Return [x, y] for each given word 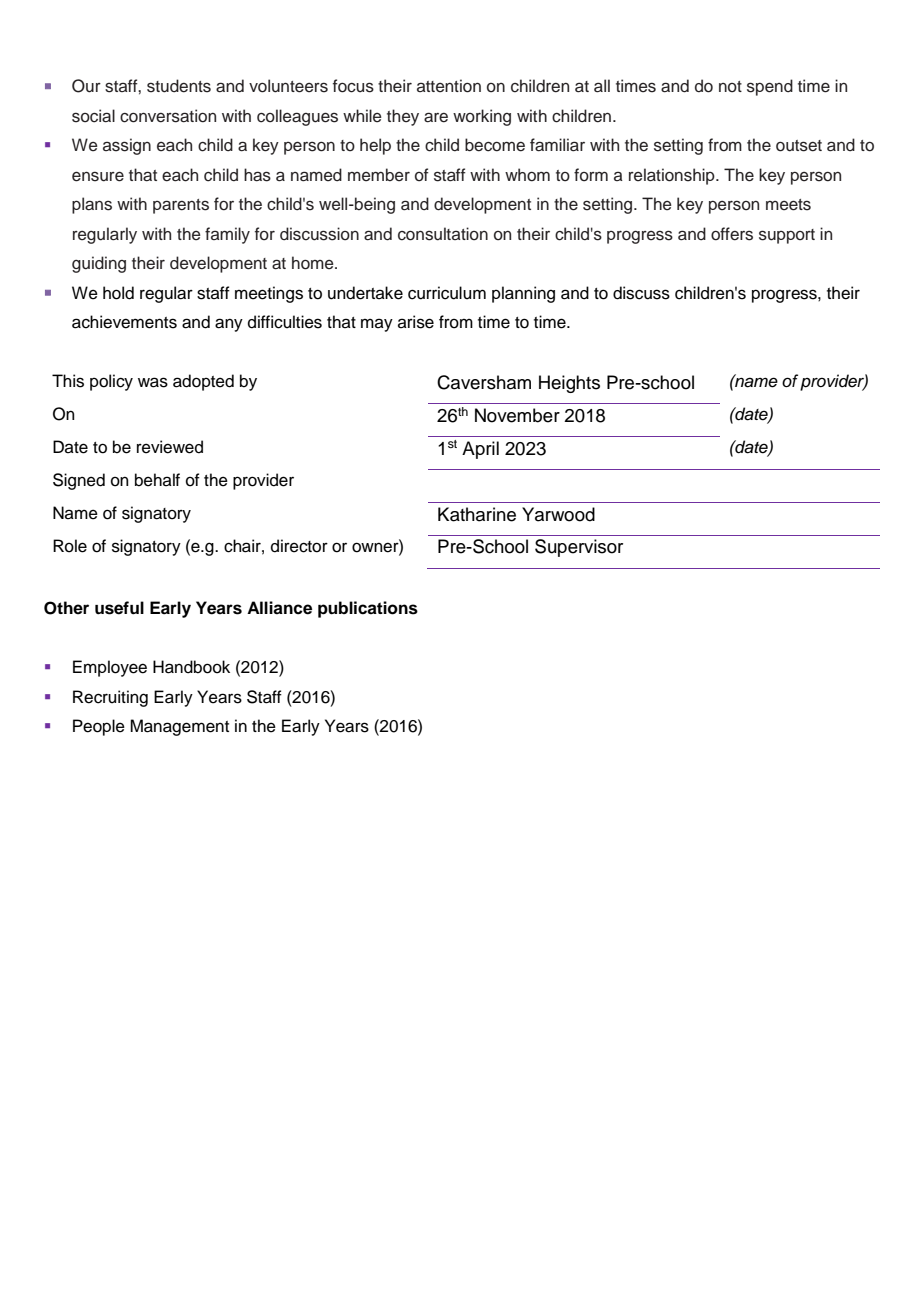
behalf [157, 480]
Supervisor [579, 548]
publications [368, 609]
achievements [124, 322]
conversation [168, 116]
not [730, 87]
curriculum [447, 293]
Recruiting [110, 698]
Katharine [477, 514]
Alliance [279, 608]
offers [732, 234]
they [403, 117]
